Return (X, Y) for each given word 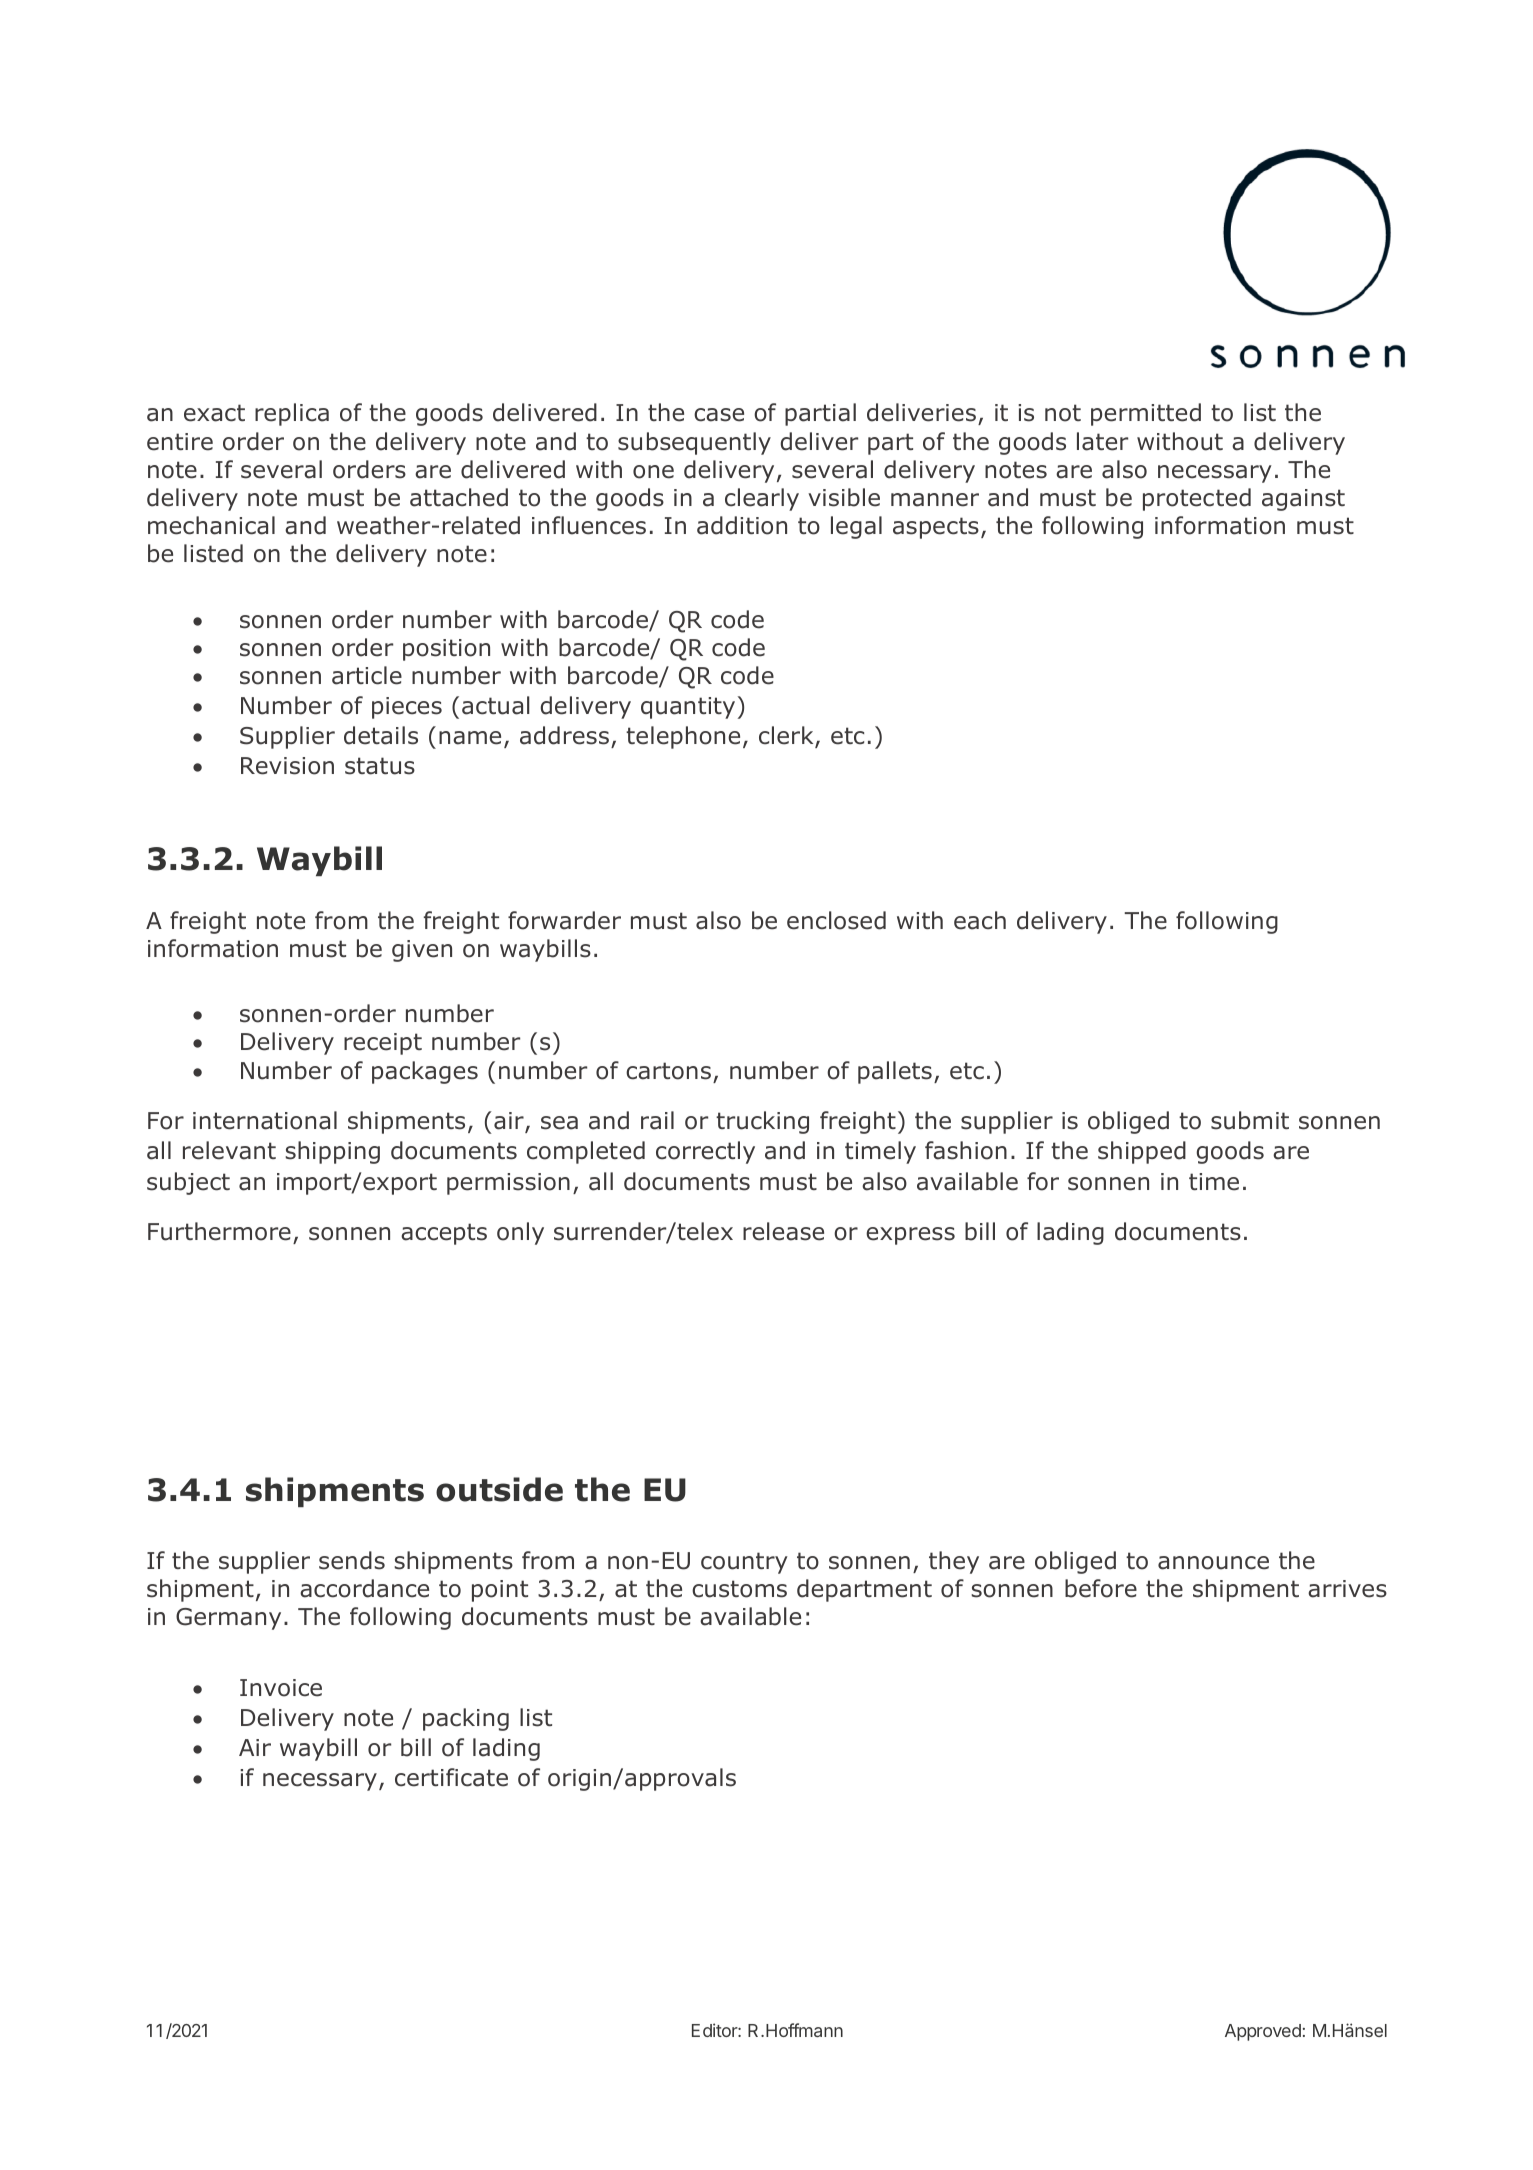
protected (1197, 499)
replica (292, 414)
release (783, 1231)
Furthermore (219, 1231)
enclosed (836, 920)
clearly (762, 499)
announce (1213, 1563)
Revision (287, 766)
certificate (451, 1777)
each (980, 920)
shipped (1142, 1152)
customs (739, 1589)
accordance (364, 1588)
